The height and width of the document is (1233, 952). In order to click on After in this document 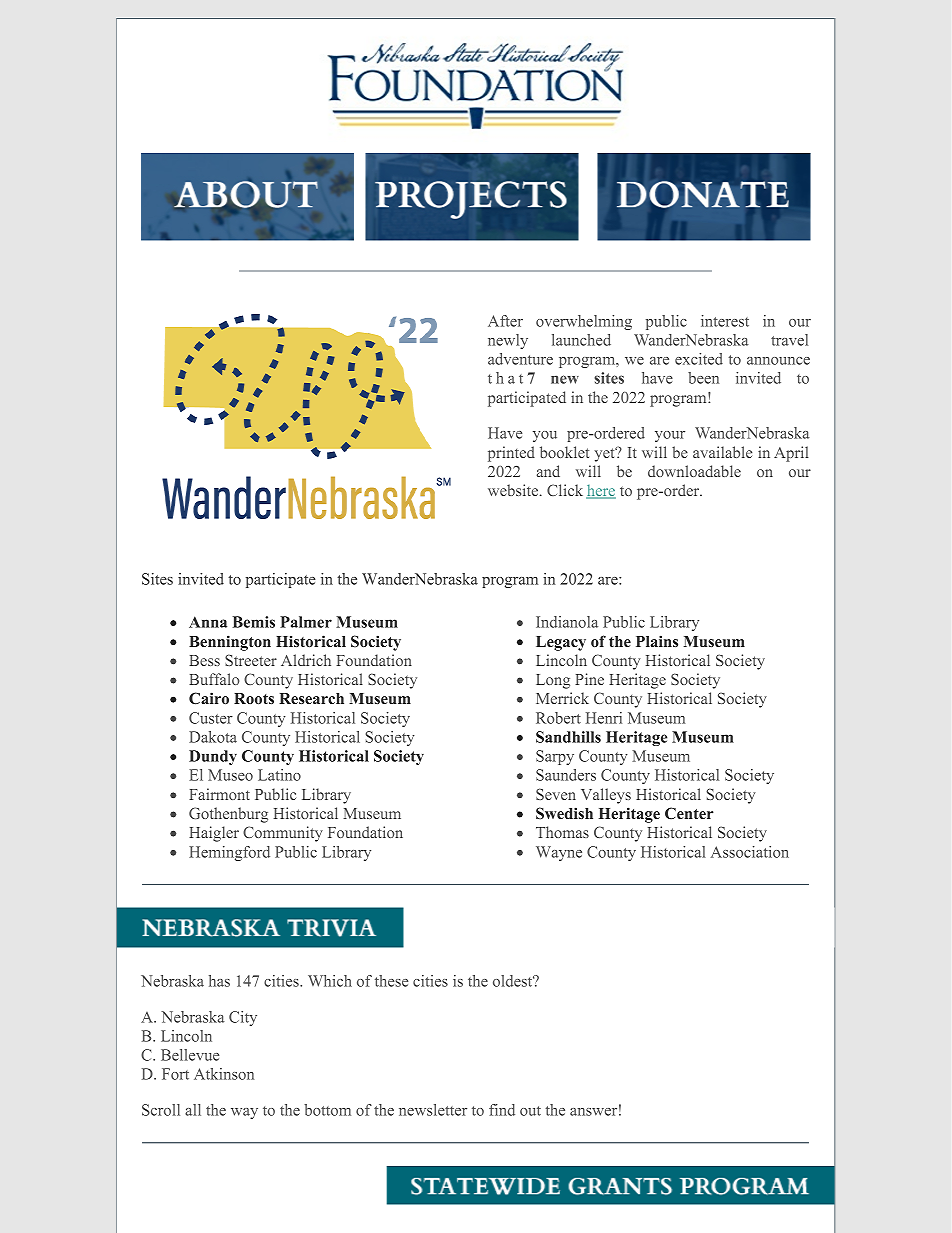, I will do `click(505, 321)`.
